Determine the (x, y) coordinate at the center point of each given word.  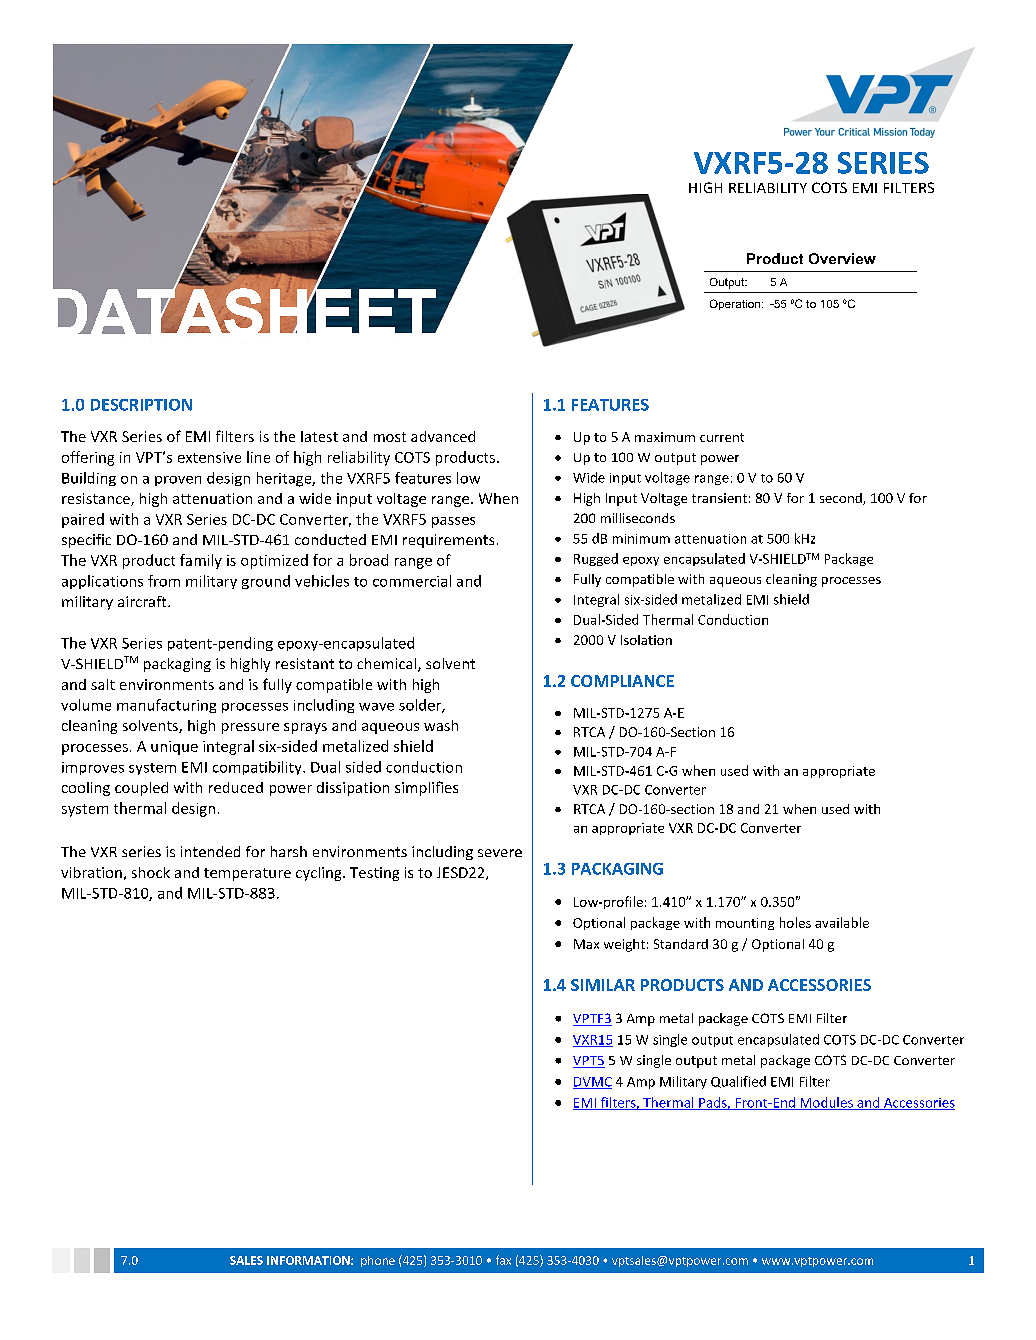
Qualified (738, 1082)
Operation (735, 304)
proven (178, 481)
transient (719, 498)
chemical (388, 665)
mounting (745, 924)
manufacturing (166, 706)
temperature (247, 874)
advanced (443, 436)
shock (151, 872)
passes (453, 522)
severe (500, 853)
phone (378, 1261)
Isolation (646, 640)
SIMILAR (603, 985)
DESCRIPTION (141, 405)
